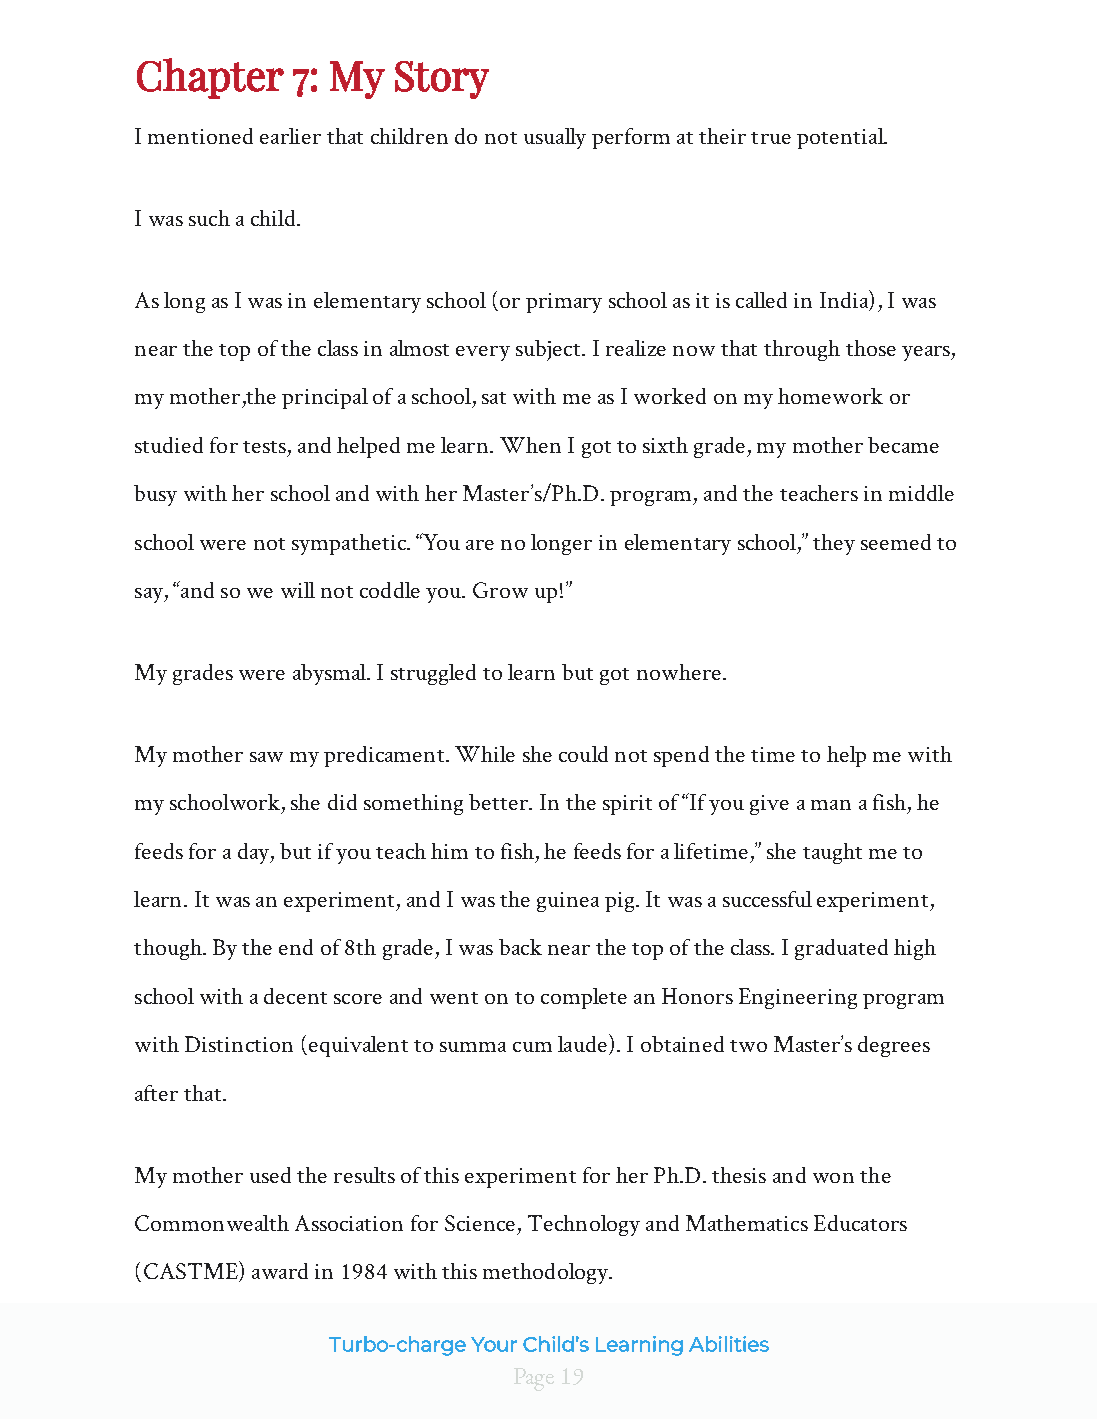 The image size is (1097, 1419). What do you see at coordinates (280, 1271) in the page?
I see `award` at bounding box center [280, 1271].
